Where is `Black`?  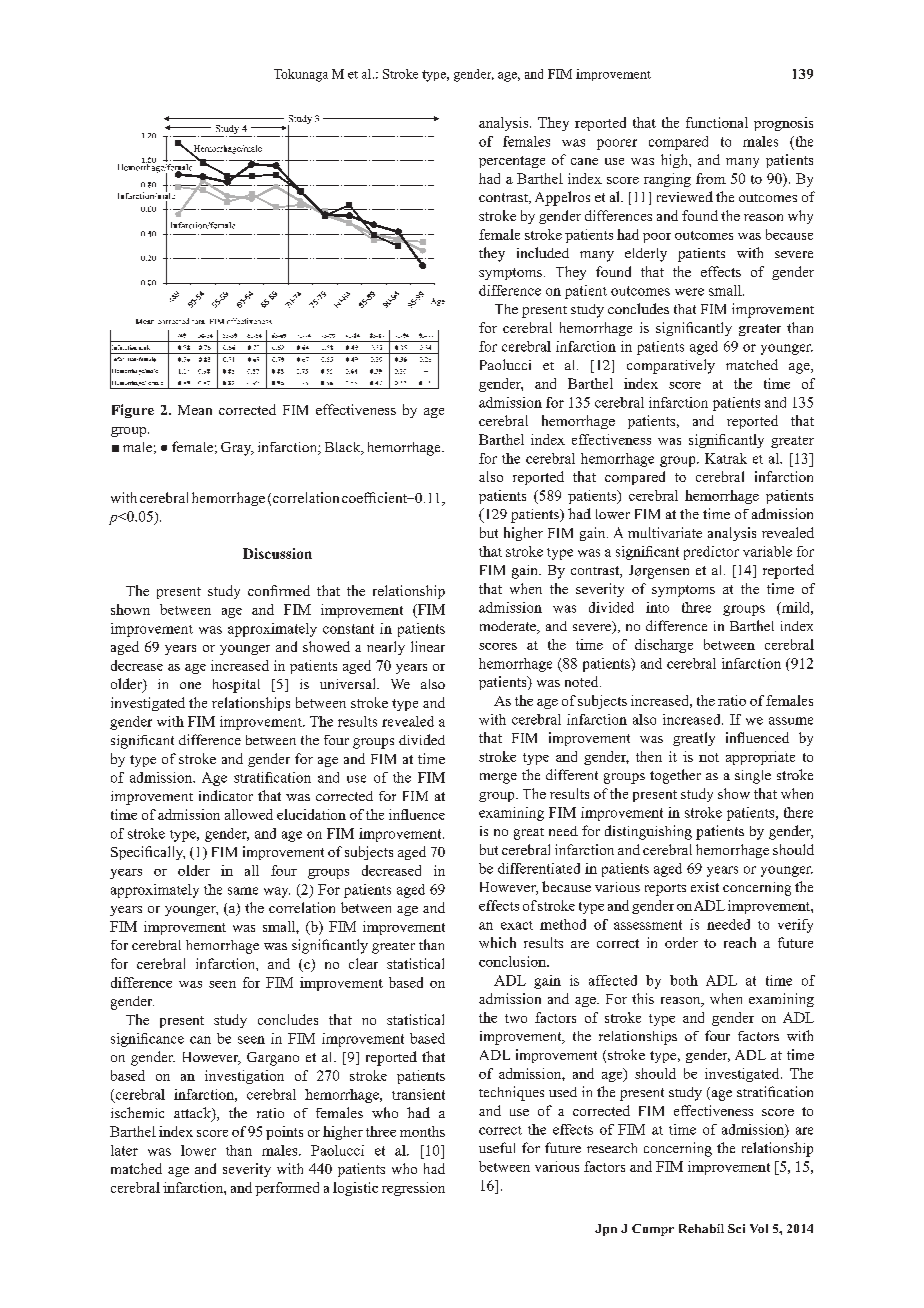
Black is located at coordinates (344, 448).
